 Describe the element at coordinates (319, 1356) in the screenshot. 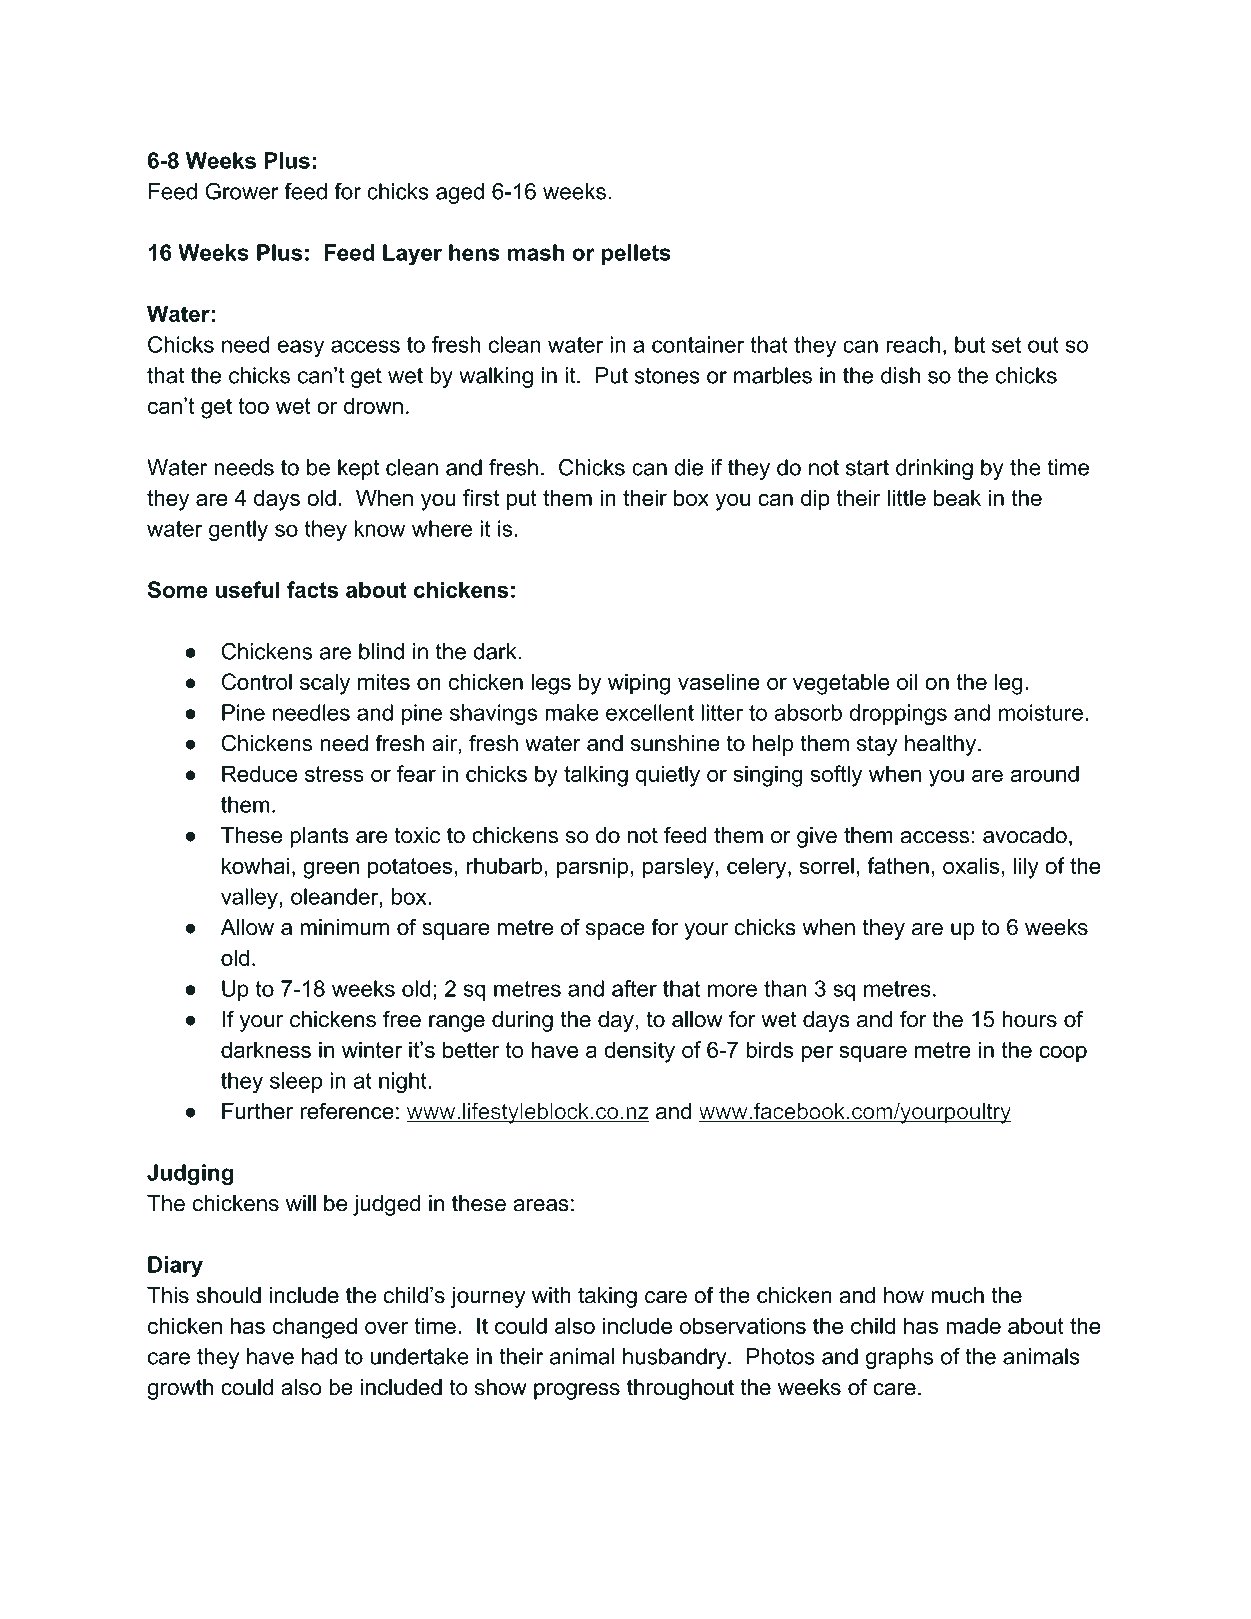

I see `had` at that location.
